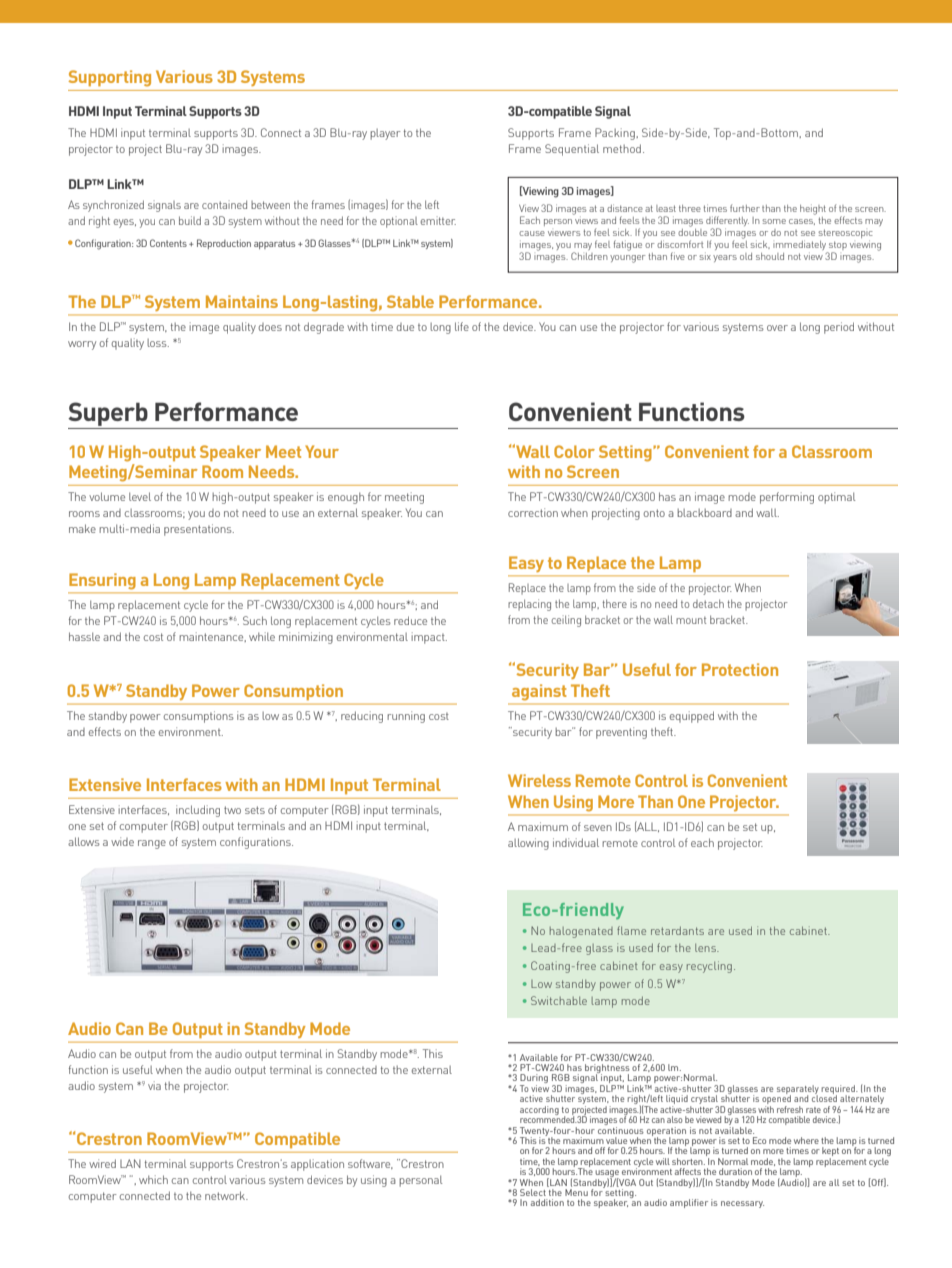 This screenshot has width=952, height=1268. Describe the element at coordinates (692, 717) in the screenshot. I see `equipped` at that location.
